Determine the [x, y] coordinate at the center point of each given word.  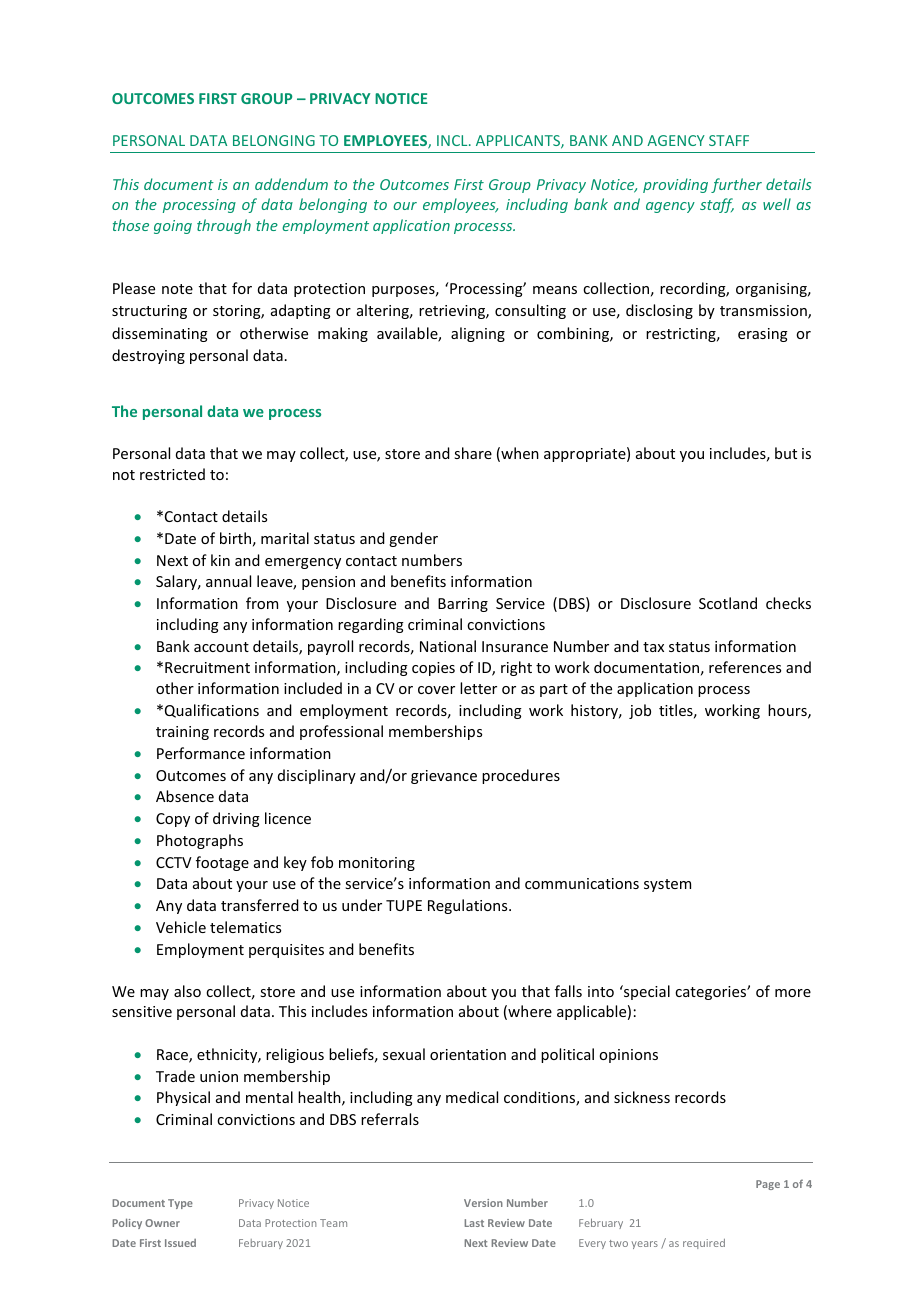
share [473, 453]
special [646, 992]
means [555, 290]
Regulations [469, 906]
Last [474, 1223]
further [736, 185]
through [224, 226]
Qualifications [212, 711]
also [187, 991]
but [786, 453]
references [745, 667]
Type [180, 1204]
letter [478, 688]
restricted [172, 474]
